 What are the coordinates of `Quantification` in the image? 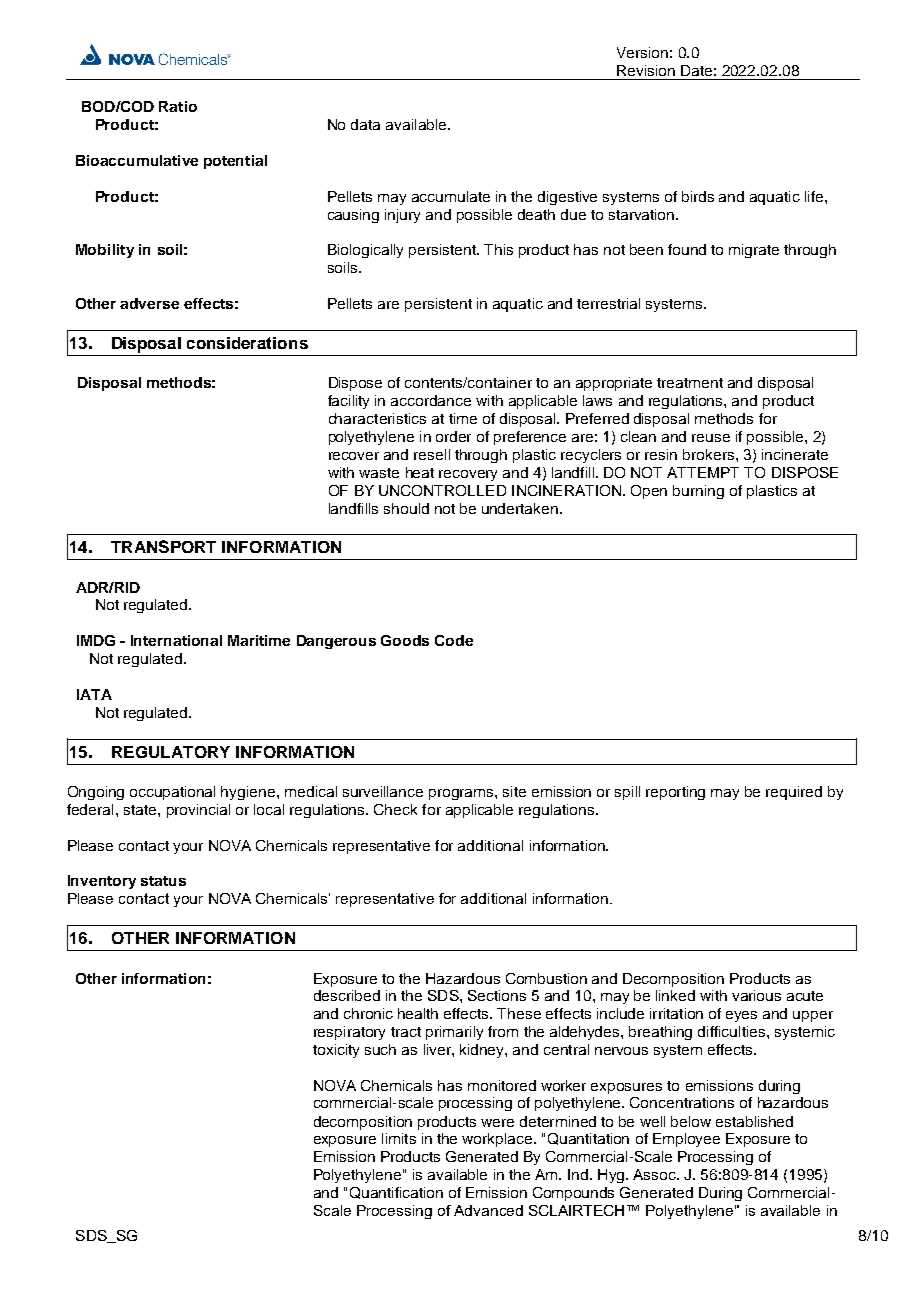 It's located at (396, 1193).
